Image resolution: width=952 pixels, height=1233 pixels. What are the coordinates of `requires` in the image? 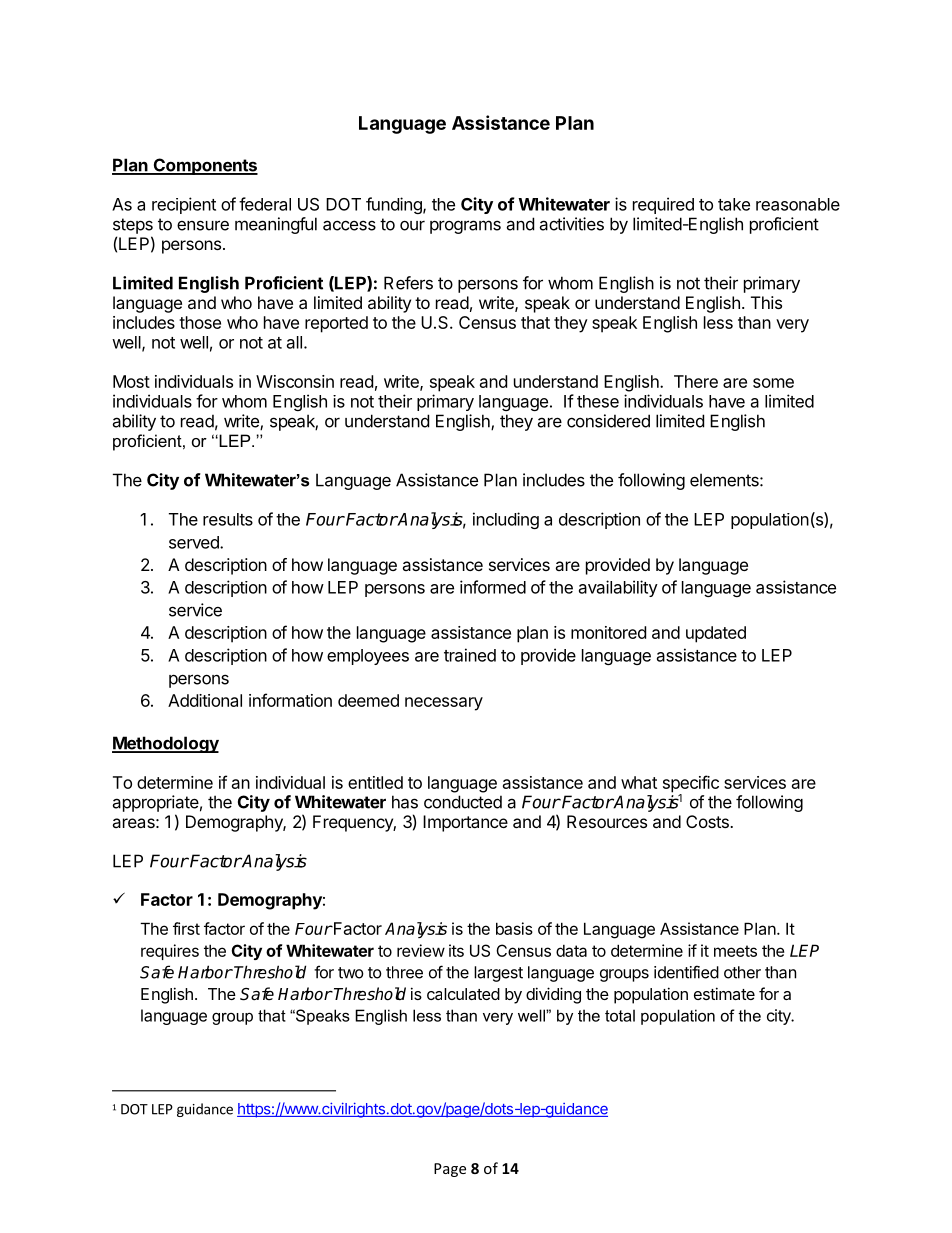 It's located at (170, 952).
